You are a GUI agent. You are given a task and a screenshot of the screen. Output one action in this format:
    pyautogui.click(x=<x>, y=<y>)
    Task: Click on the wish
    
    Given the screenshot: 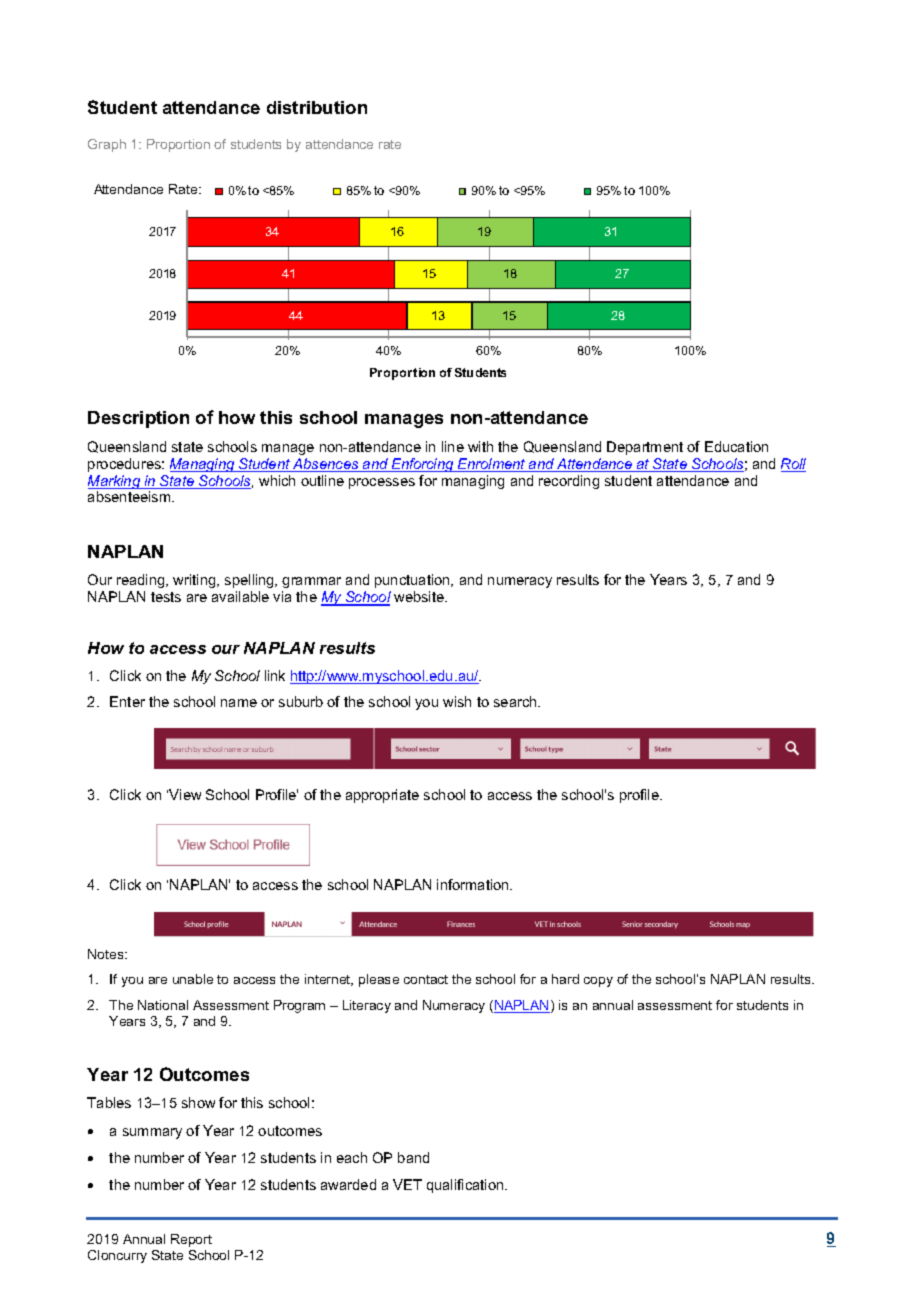 What is the action you would take?
    pyautogui.click(x=457, y=701)
